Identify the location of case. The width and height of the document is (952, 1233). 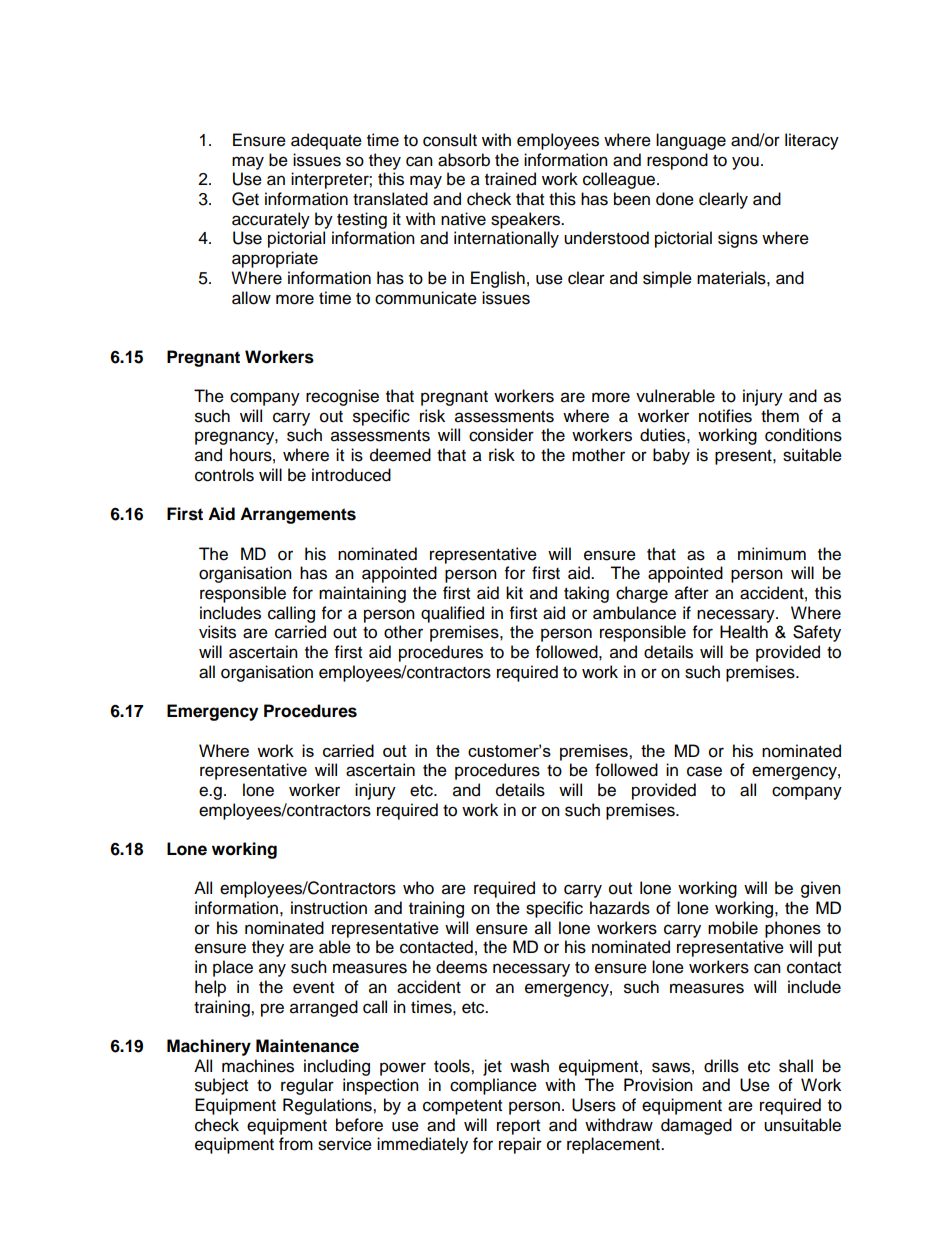
(704, 771).
